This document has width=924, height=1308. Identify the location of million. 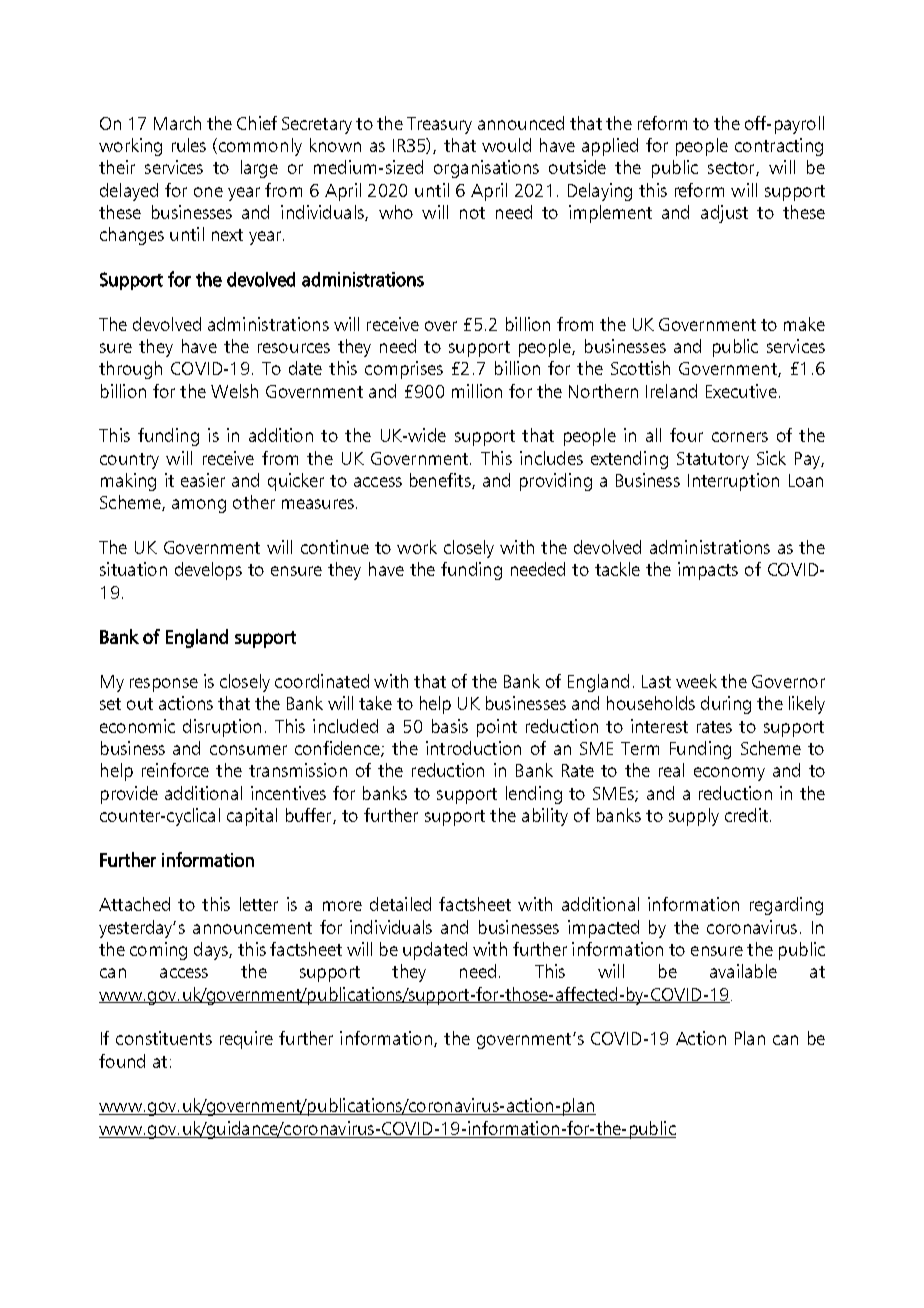
(477, 391).
